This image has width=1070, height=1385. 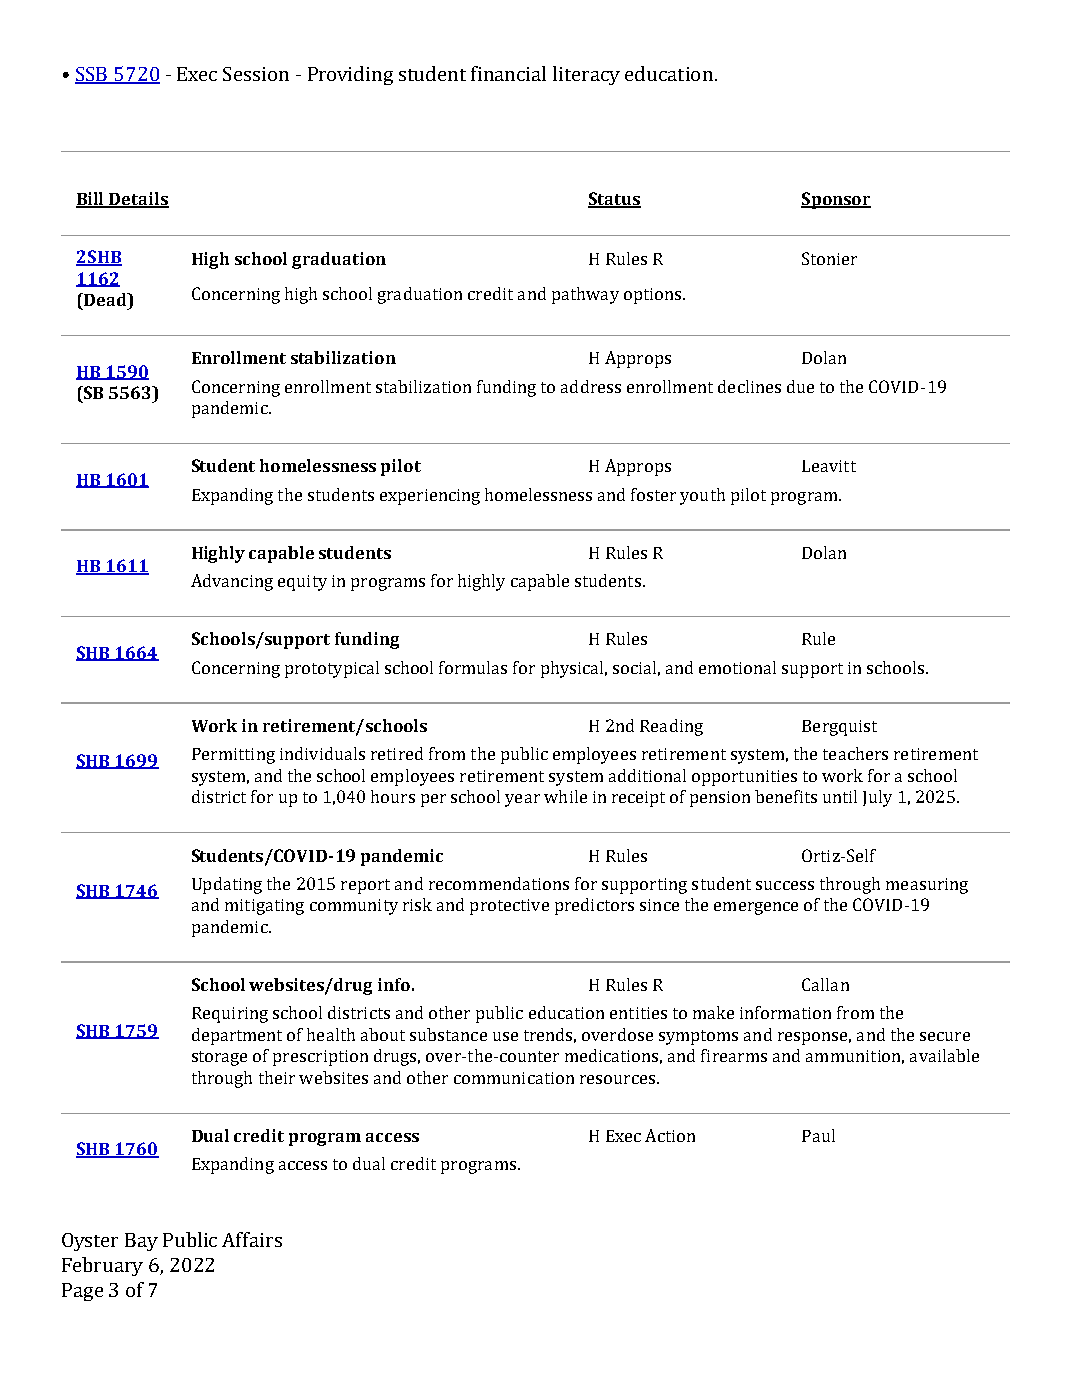 I want to click on teachers, so click(x=855, y=753).
